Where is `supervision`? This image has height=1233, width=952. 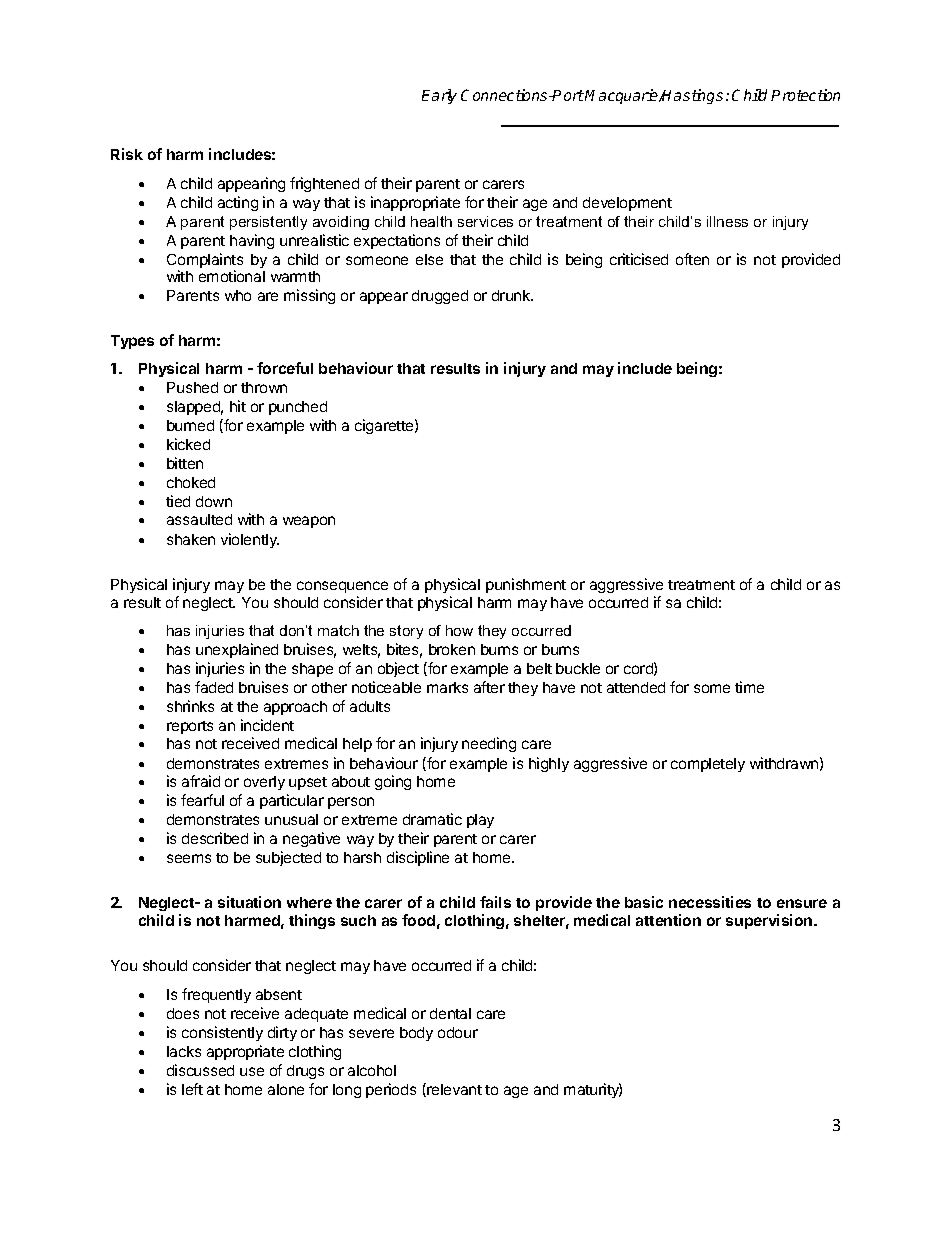
supervision is located at coordinates (770, 921).
